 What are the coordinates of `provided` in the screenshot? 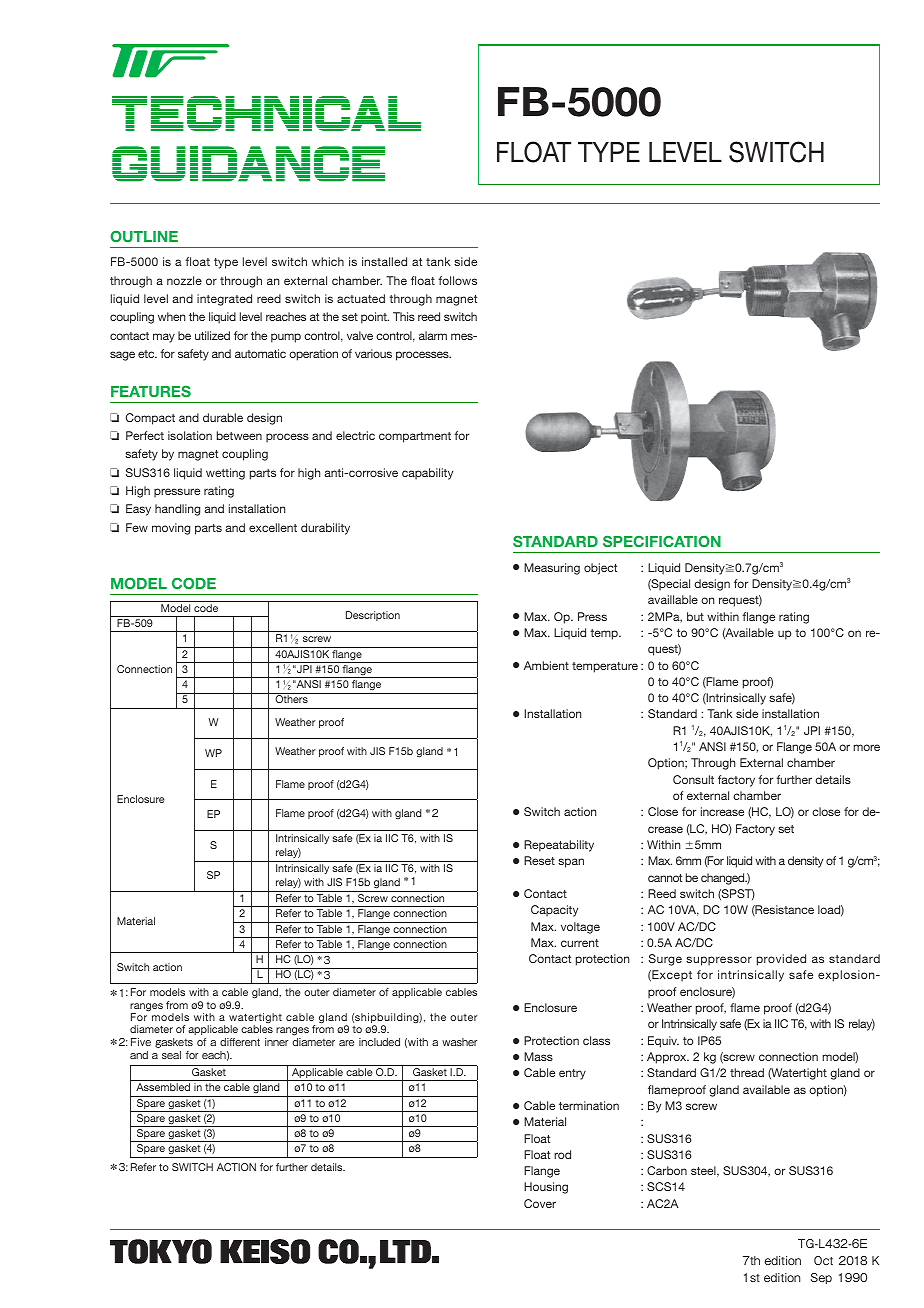 It's located at (781, 960).
